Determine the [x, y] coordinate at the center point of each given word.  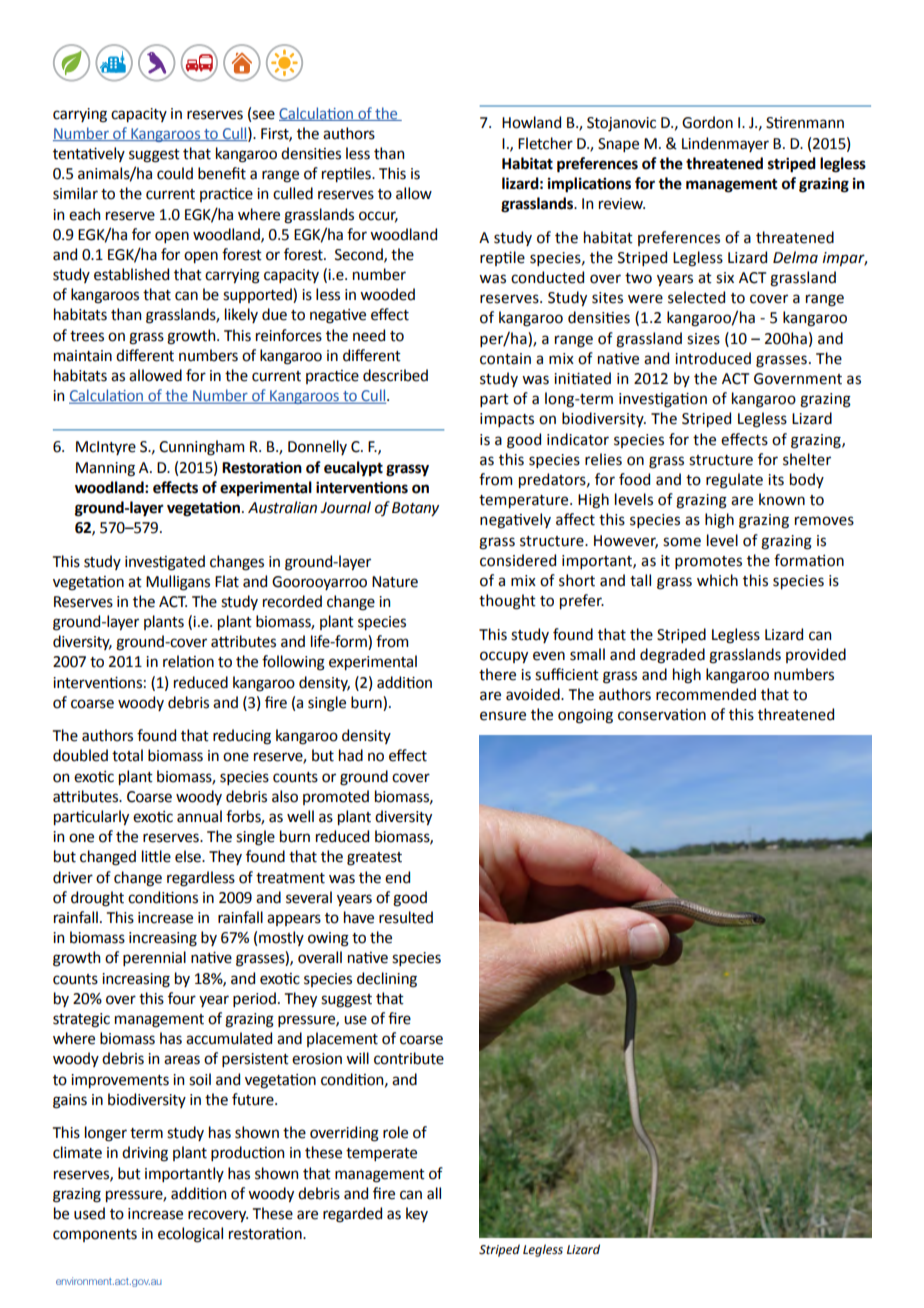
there [497, 674]
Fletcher [545, 143]
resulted [406, 917]
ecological [190, 1235]
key [417, 1214]
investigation [663, 400]
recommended [706, 694]
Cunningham [201, 448]
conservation [662, 715]
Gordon [707, 122]
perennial [154, 958]
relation [188, 661]
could [175, 173]
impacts [507, 420]
